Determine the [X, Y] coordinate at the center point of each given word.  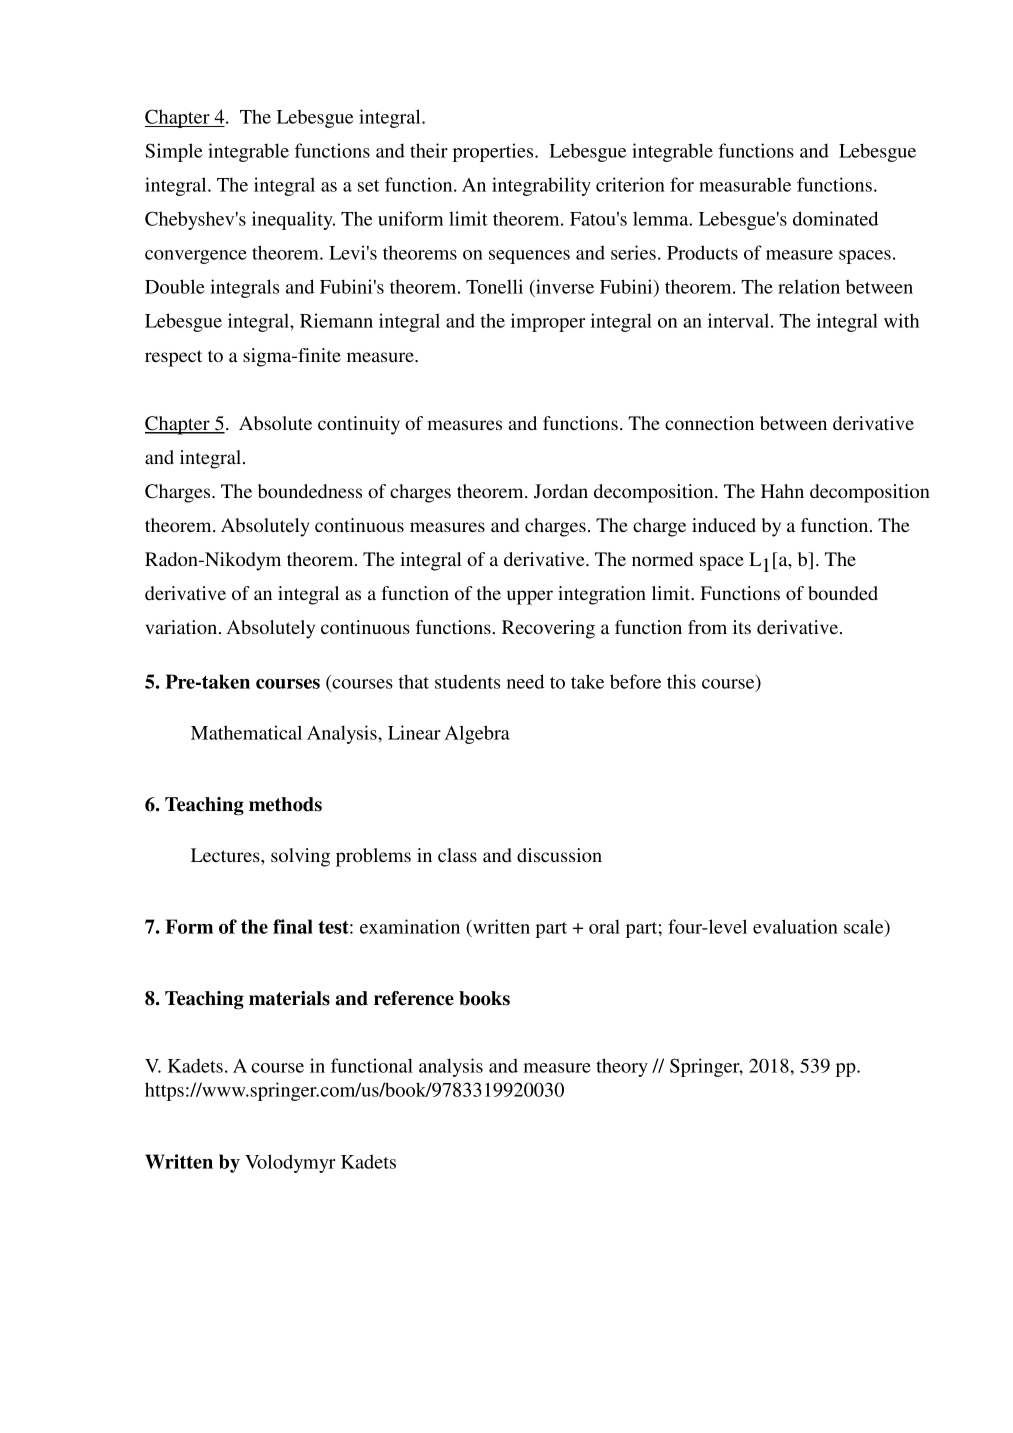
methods [285, 804]
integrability [541, 186]
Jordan [561, 491]
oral [604, 926]
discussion [559, 855]
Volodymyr [290, 1163]
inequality [293, 220]
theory [622, 1067]
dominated [835, 218]
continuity [359, 425]
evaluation [795, 926]
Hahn [782, 491]
